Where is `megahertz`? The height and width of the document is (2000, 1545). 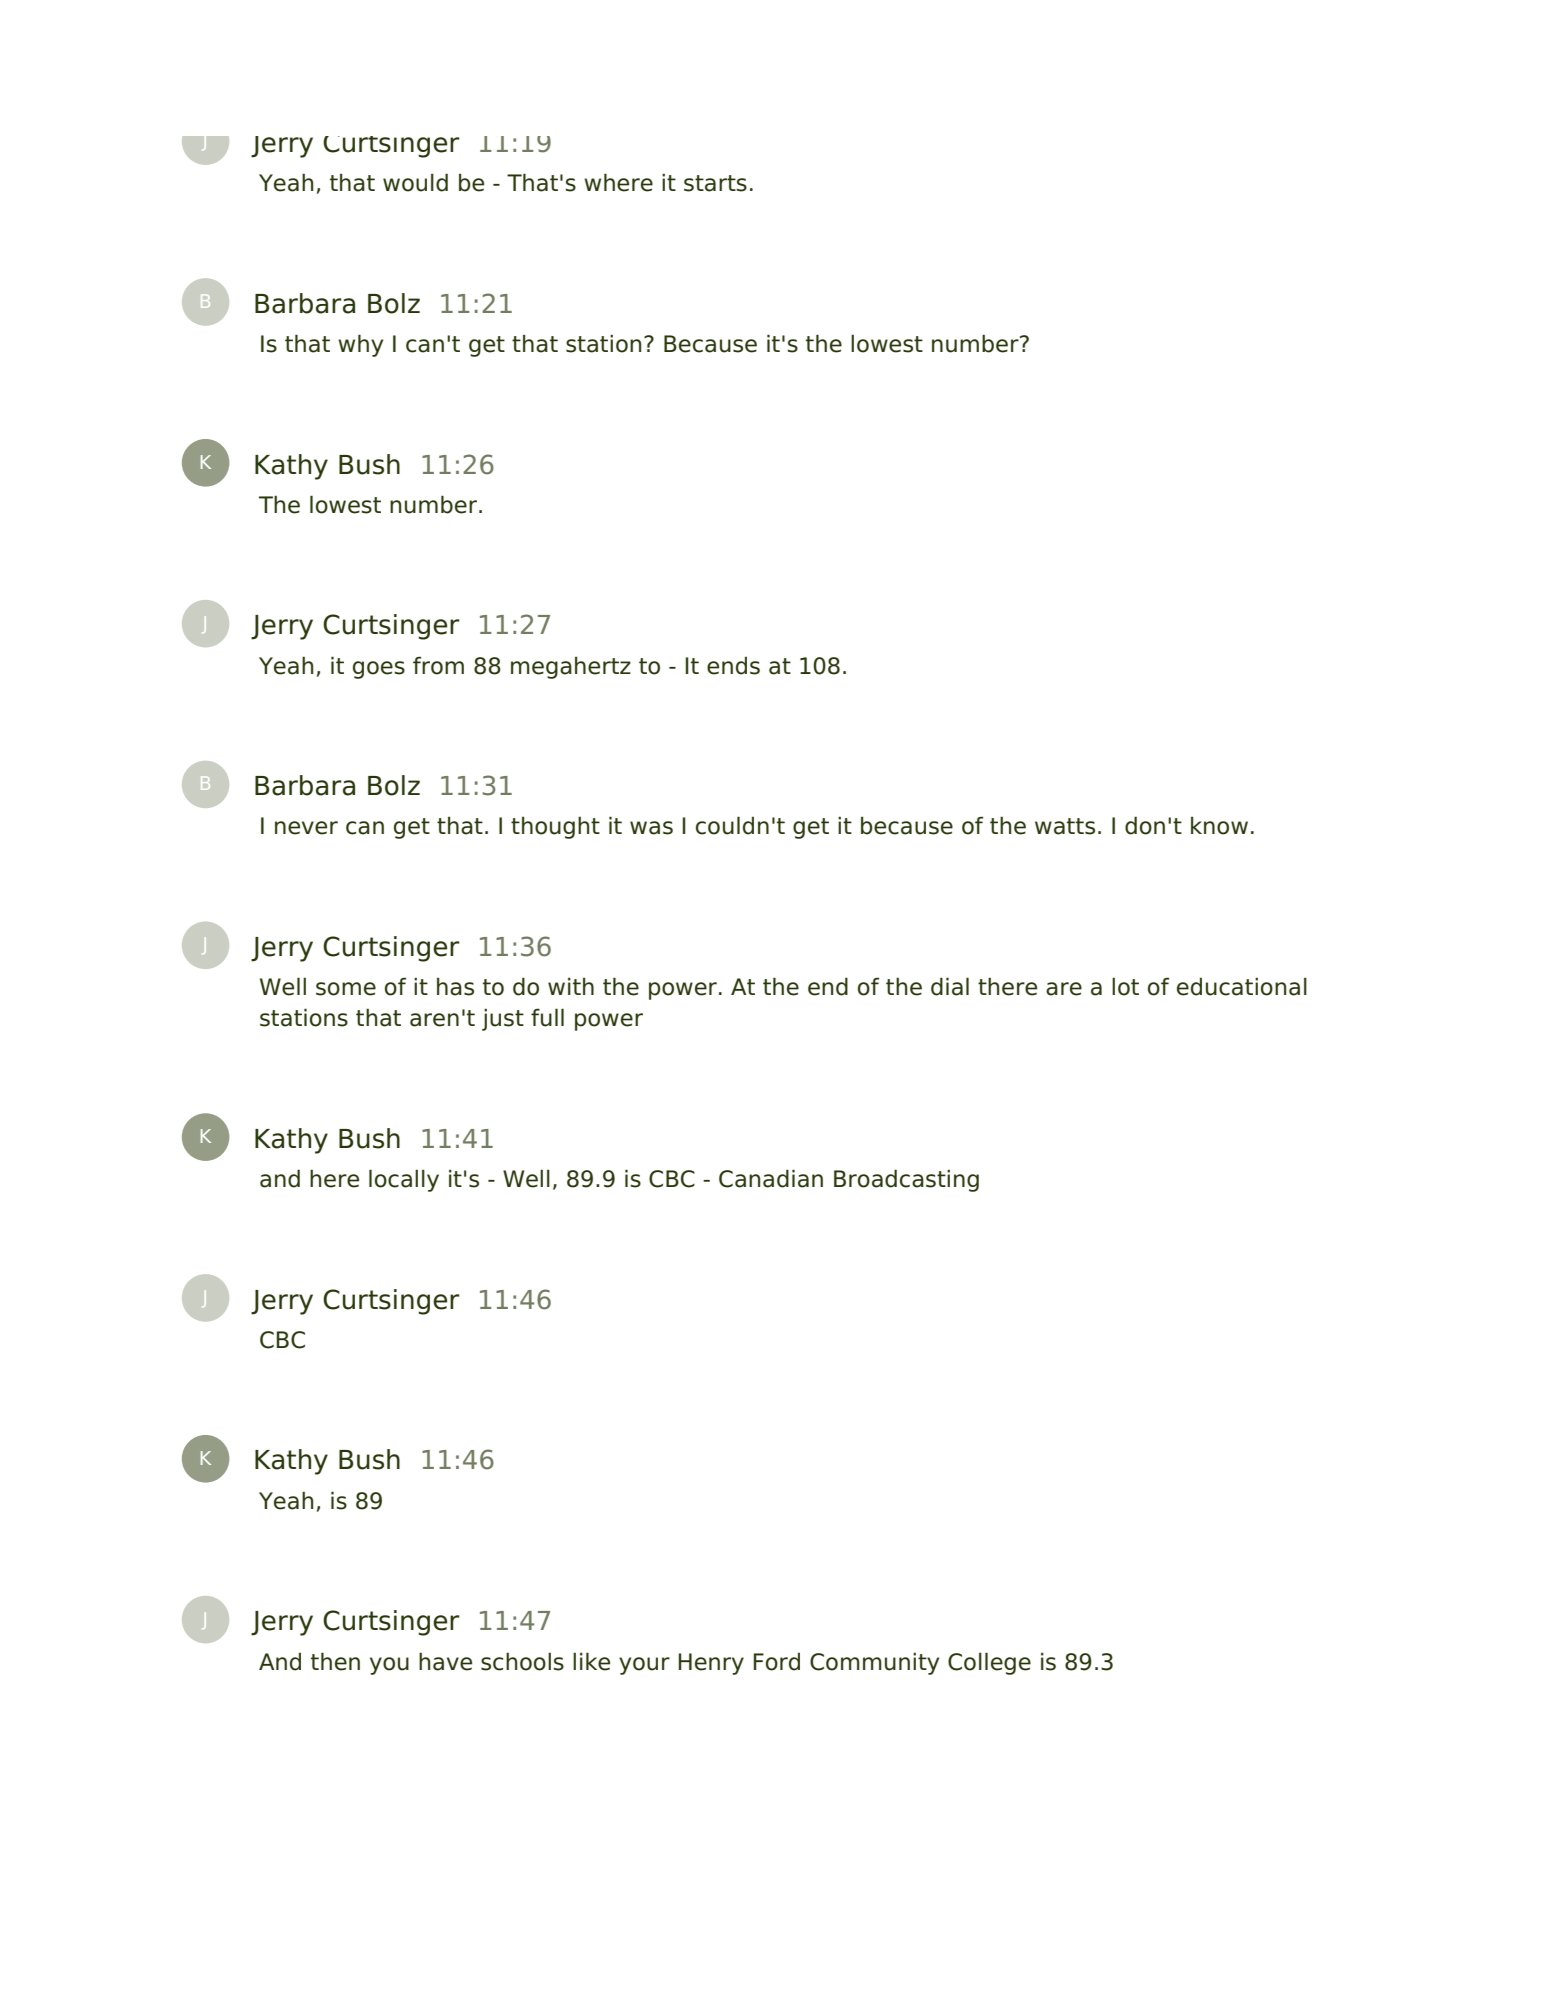
megahertz is located at coordinates (571, 668).
